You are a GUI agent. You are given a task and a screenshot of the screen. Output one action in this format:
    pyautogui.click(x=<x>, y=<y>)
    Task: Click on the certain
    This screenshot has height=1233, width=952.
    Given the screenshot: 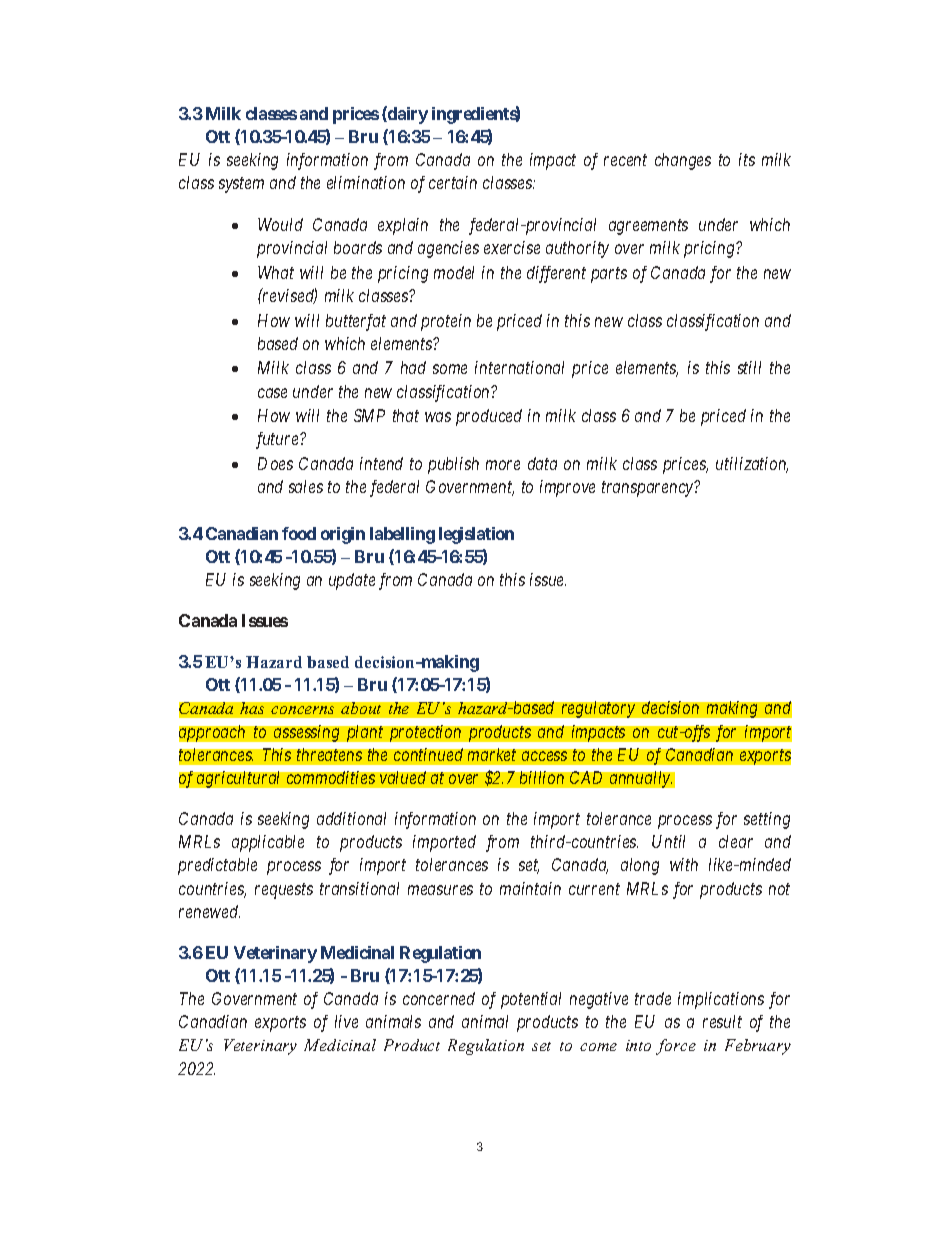 What is the action you would take?
    pyautogui.click(x=453, y=182)
